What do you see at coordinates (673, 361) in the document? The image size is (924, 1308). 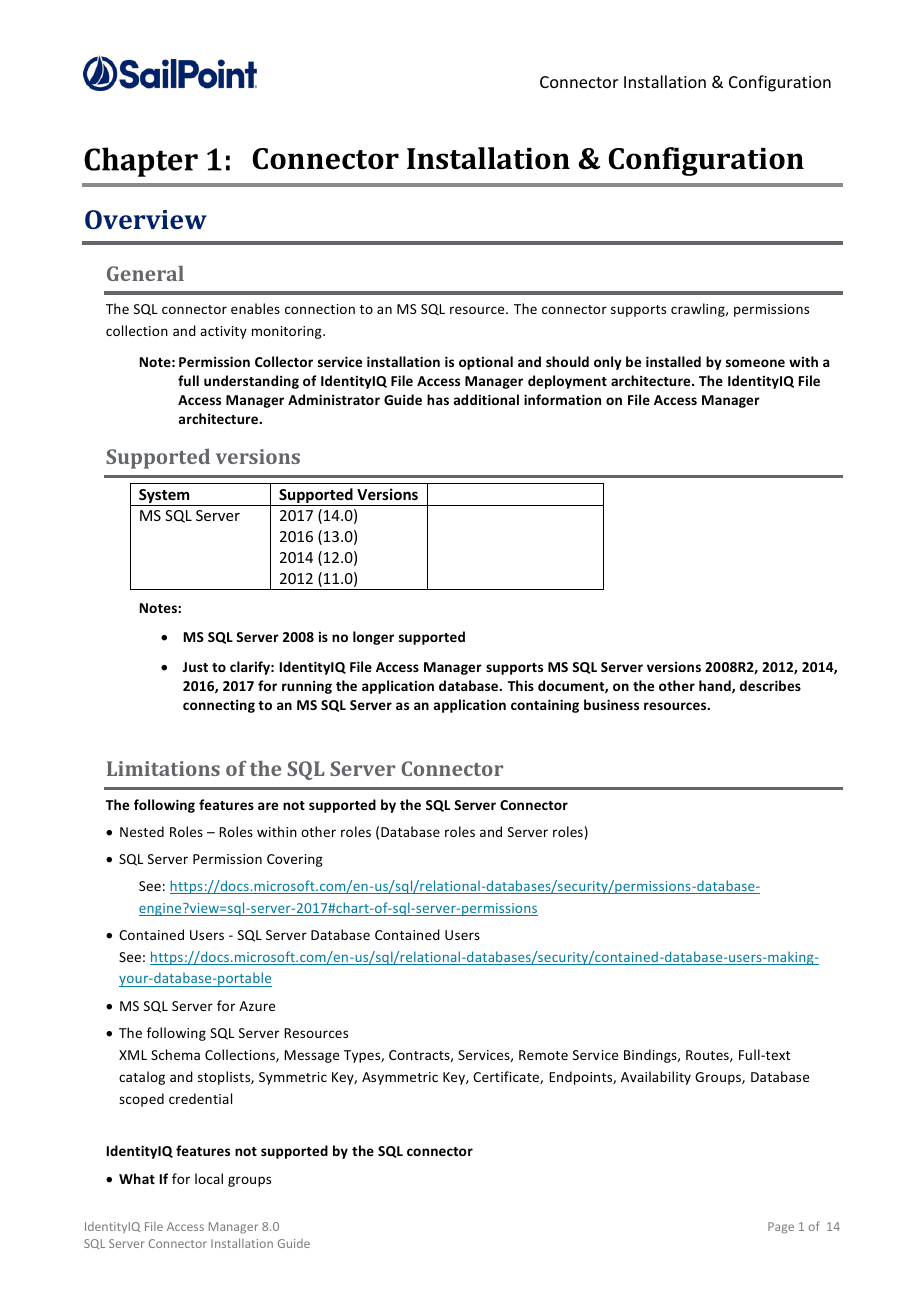 I see `installed` at bounding box center [673, 361].
